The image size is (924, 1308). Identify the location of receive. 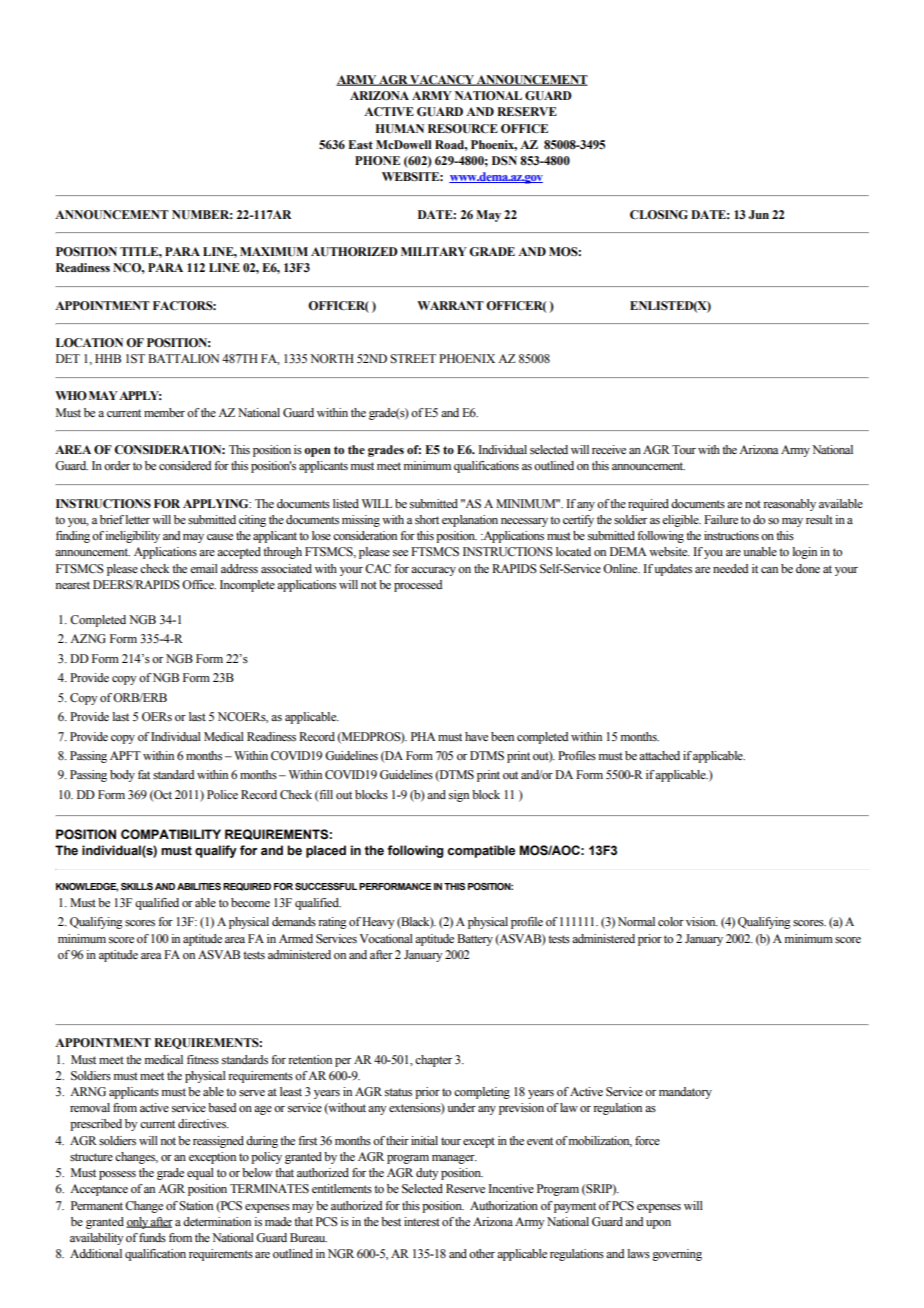
(609, 449).
